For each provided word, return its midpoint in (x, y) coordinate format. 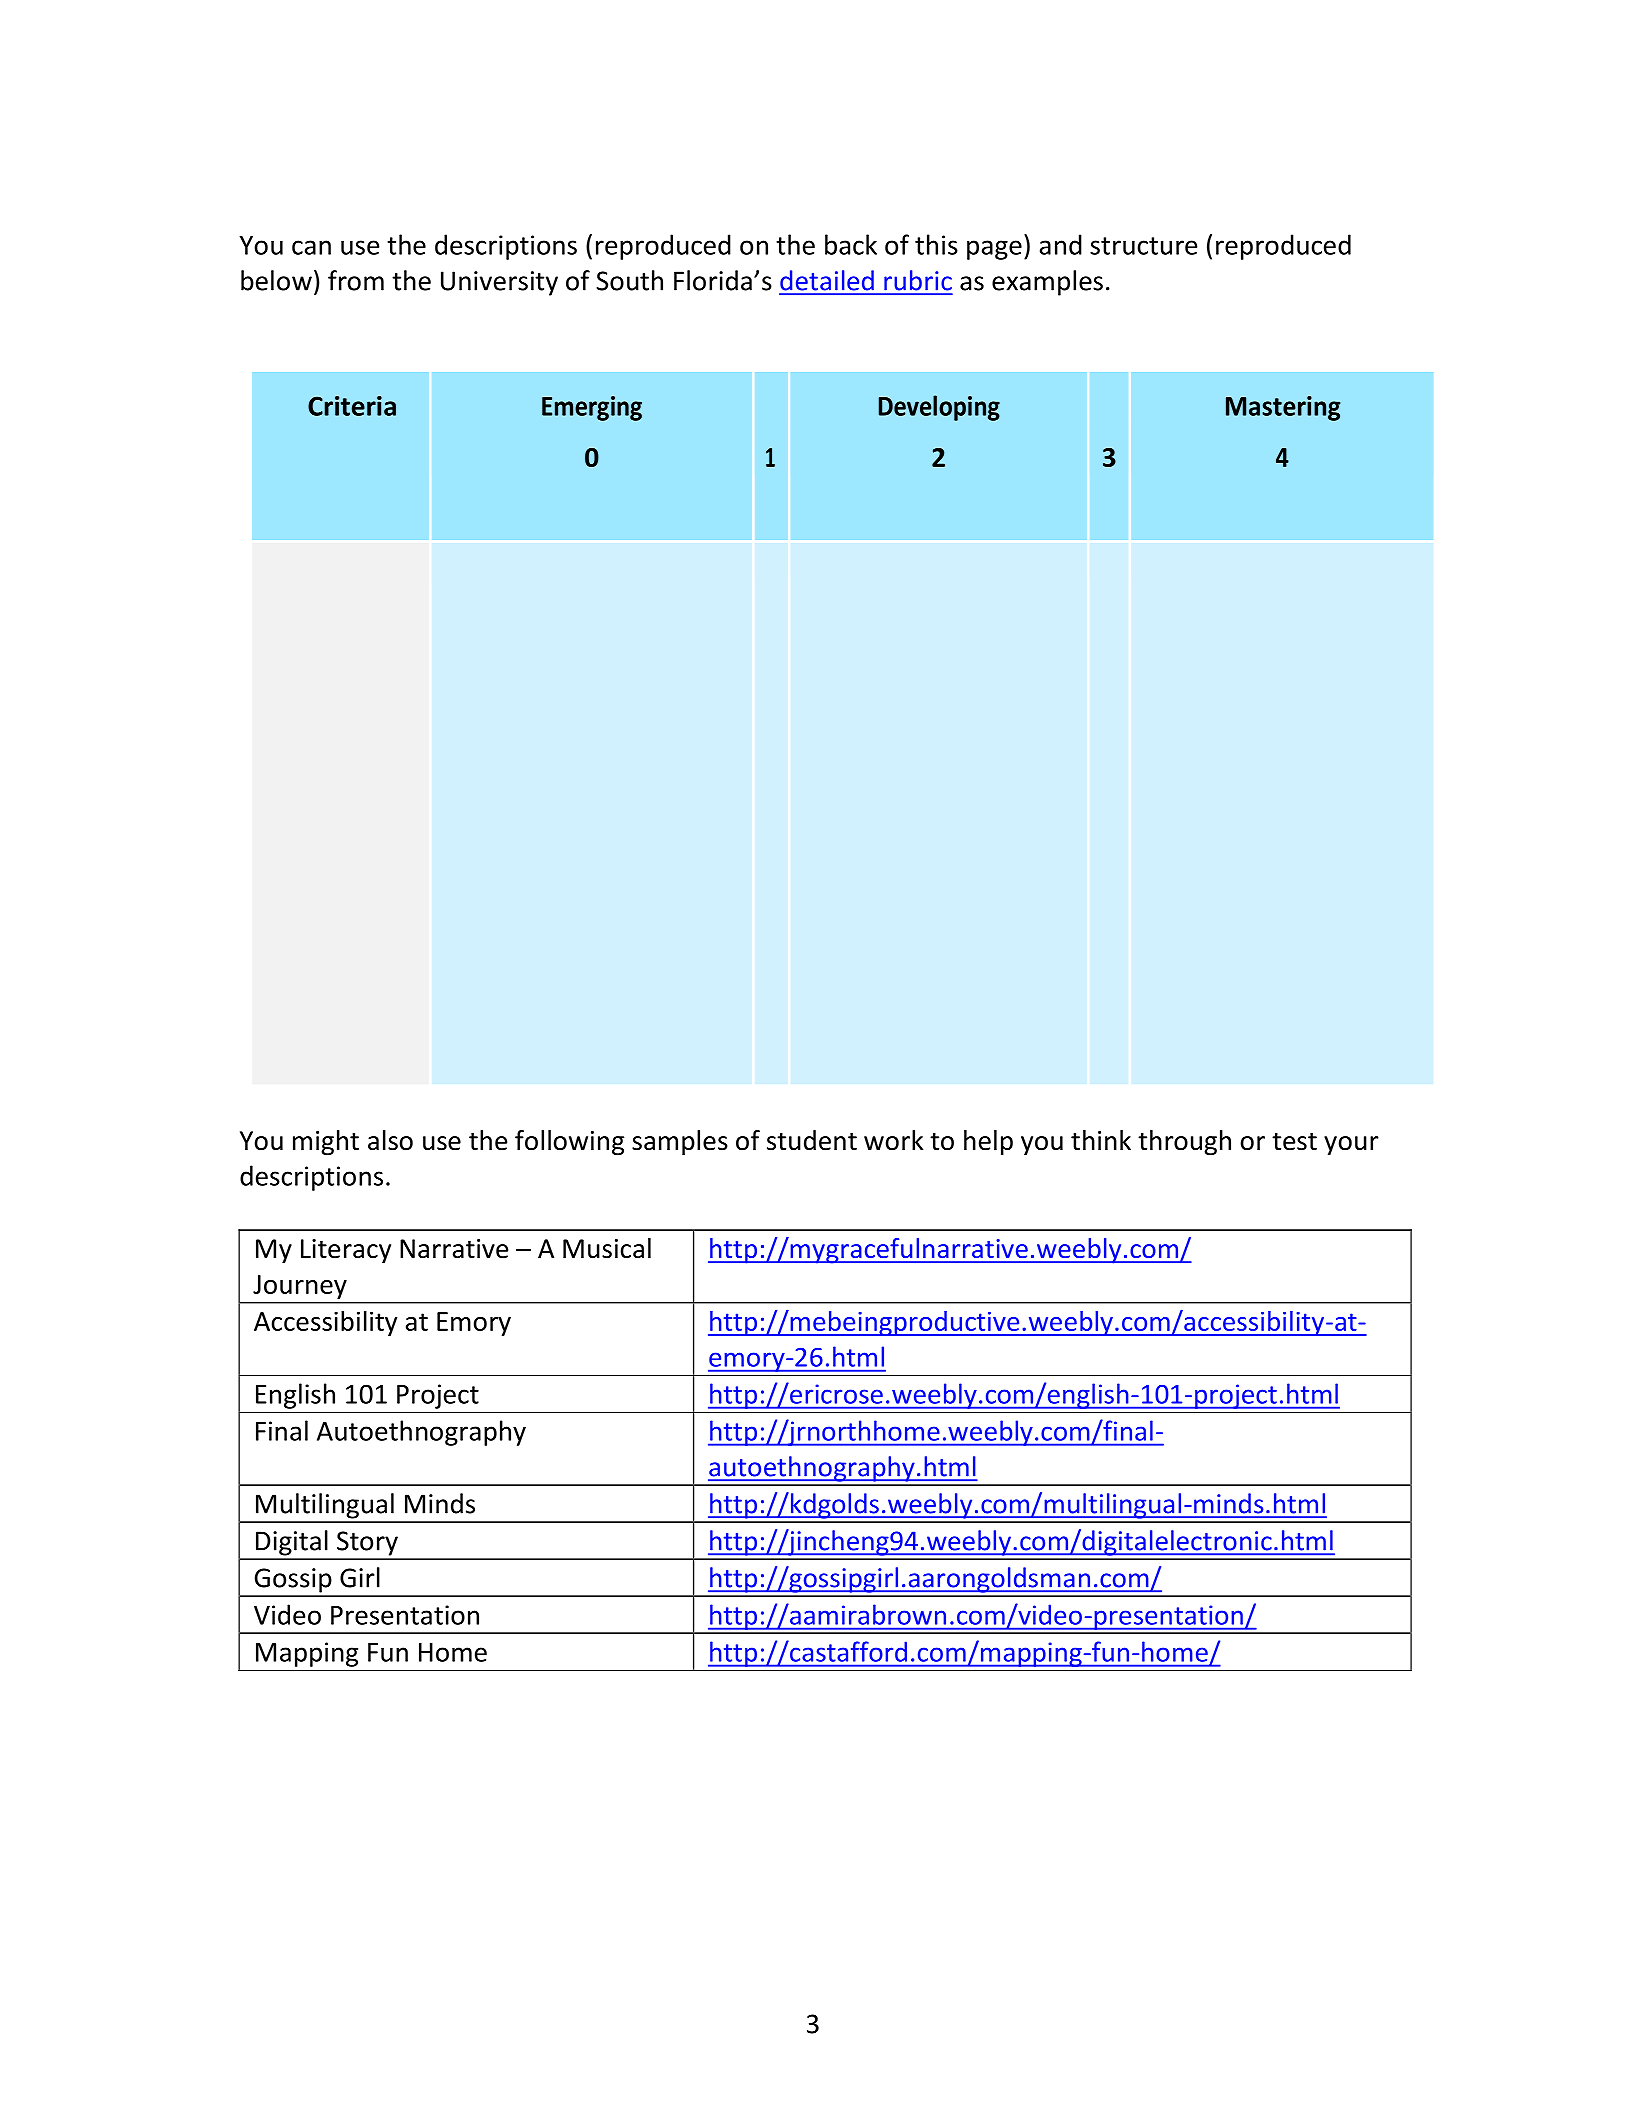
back (851, 244)
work (893, 1140)
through (1184, 1143)
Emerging (592, 408)
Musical (607, 1248)
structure (1143, 246)
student (812, 1140)
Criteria (352, 406)
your (1351, 1146)
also (390, 1140)
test (1294, 1142)
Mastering (1283, 408)
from (356, 280)
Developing (939, 408)
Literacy (346, 1251)
